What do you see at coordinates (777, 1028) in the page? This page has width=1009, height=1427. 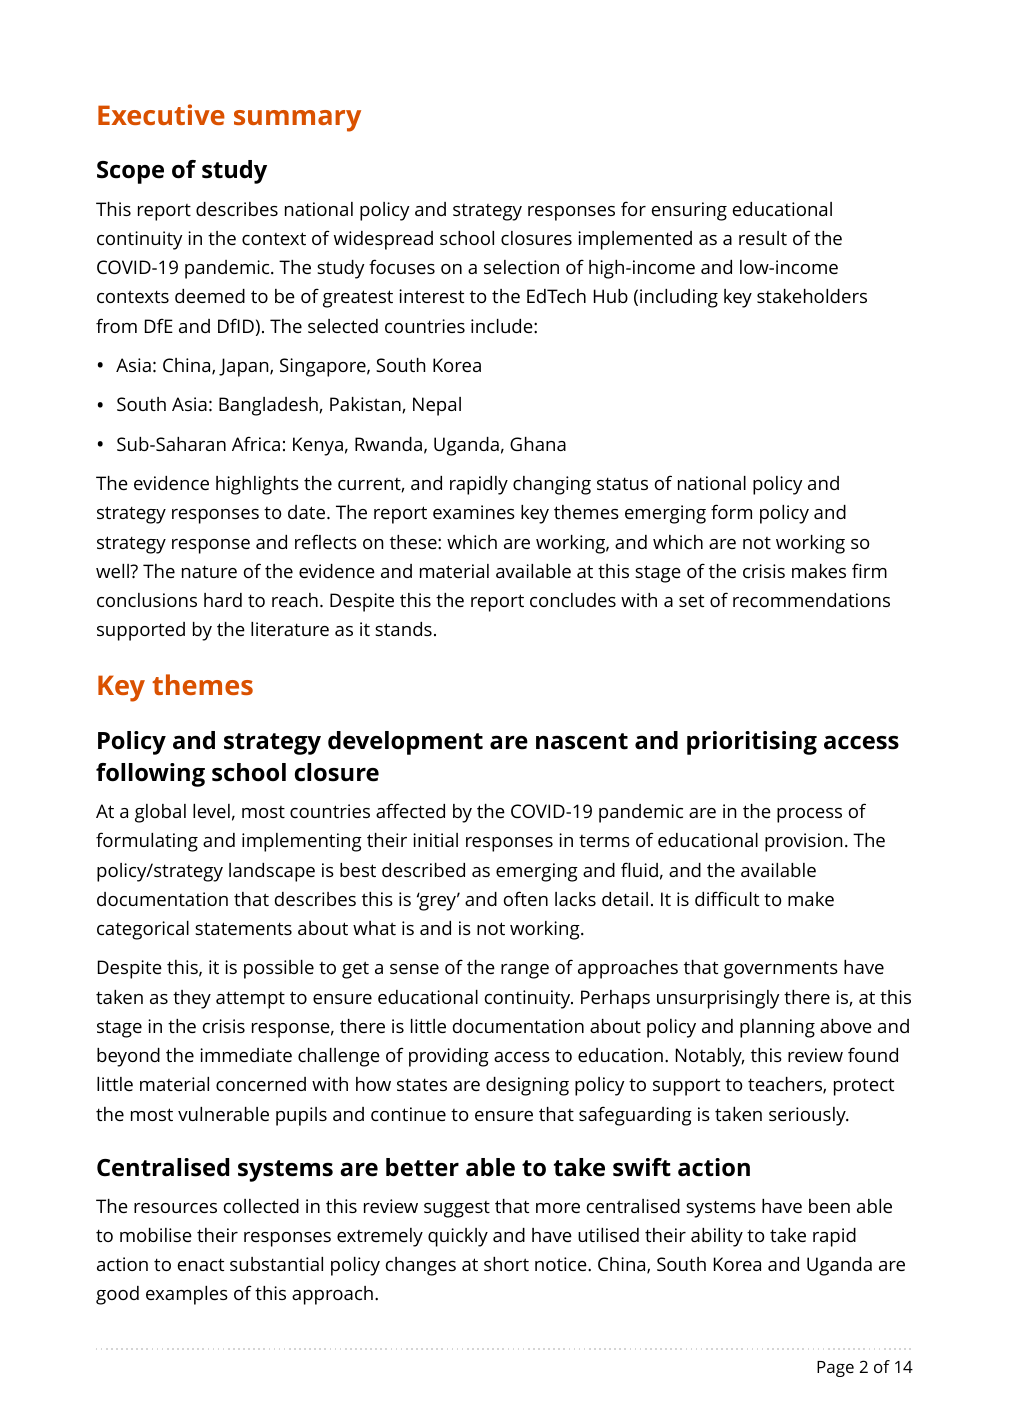 I see `planning` at bounding box center [777, 1028].
